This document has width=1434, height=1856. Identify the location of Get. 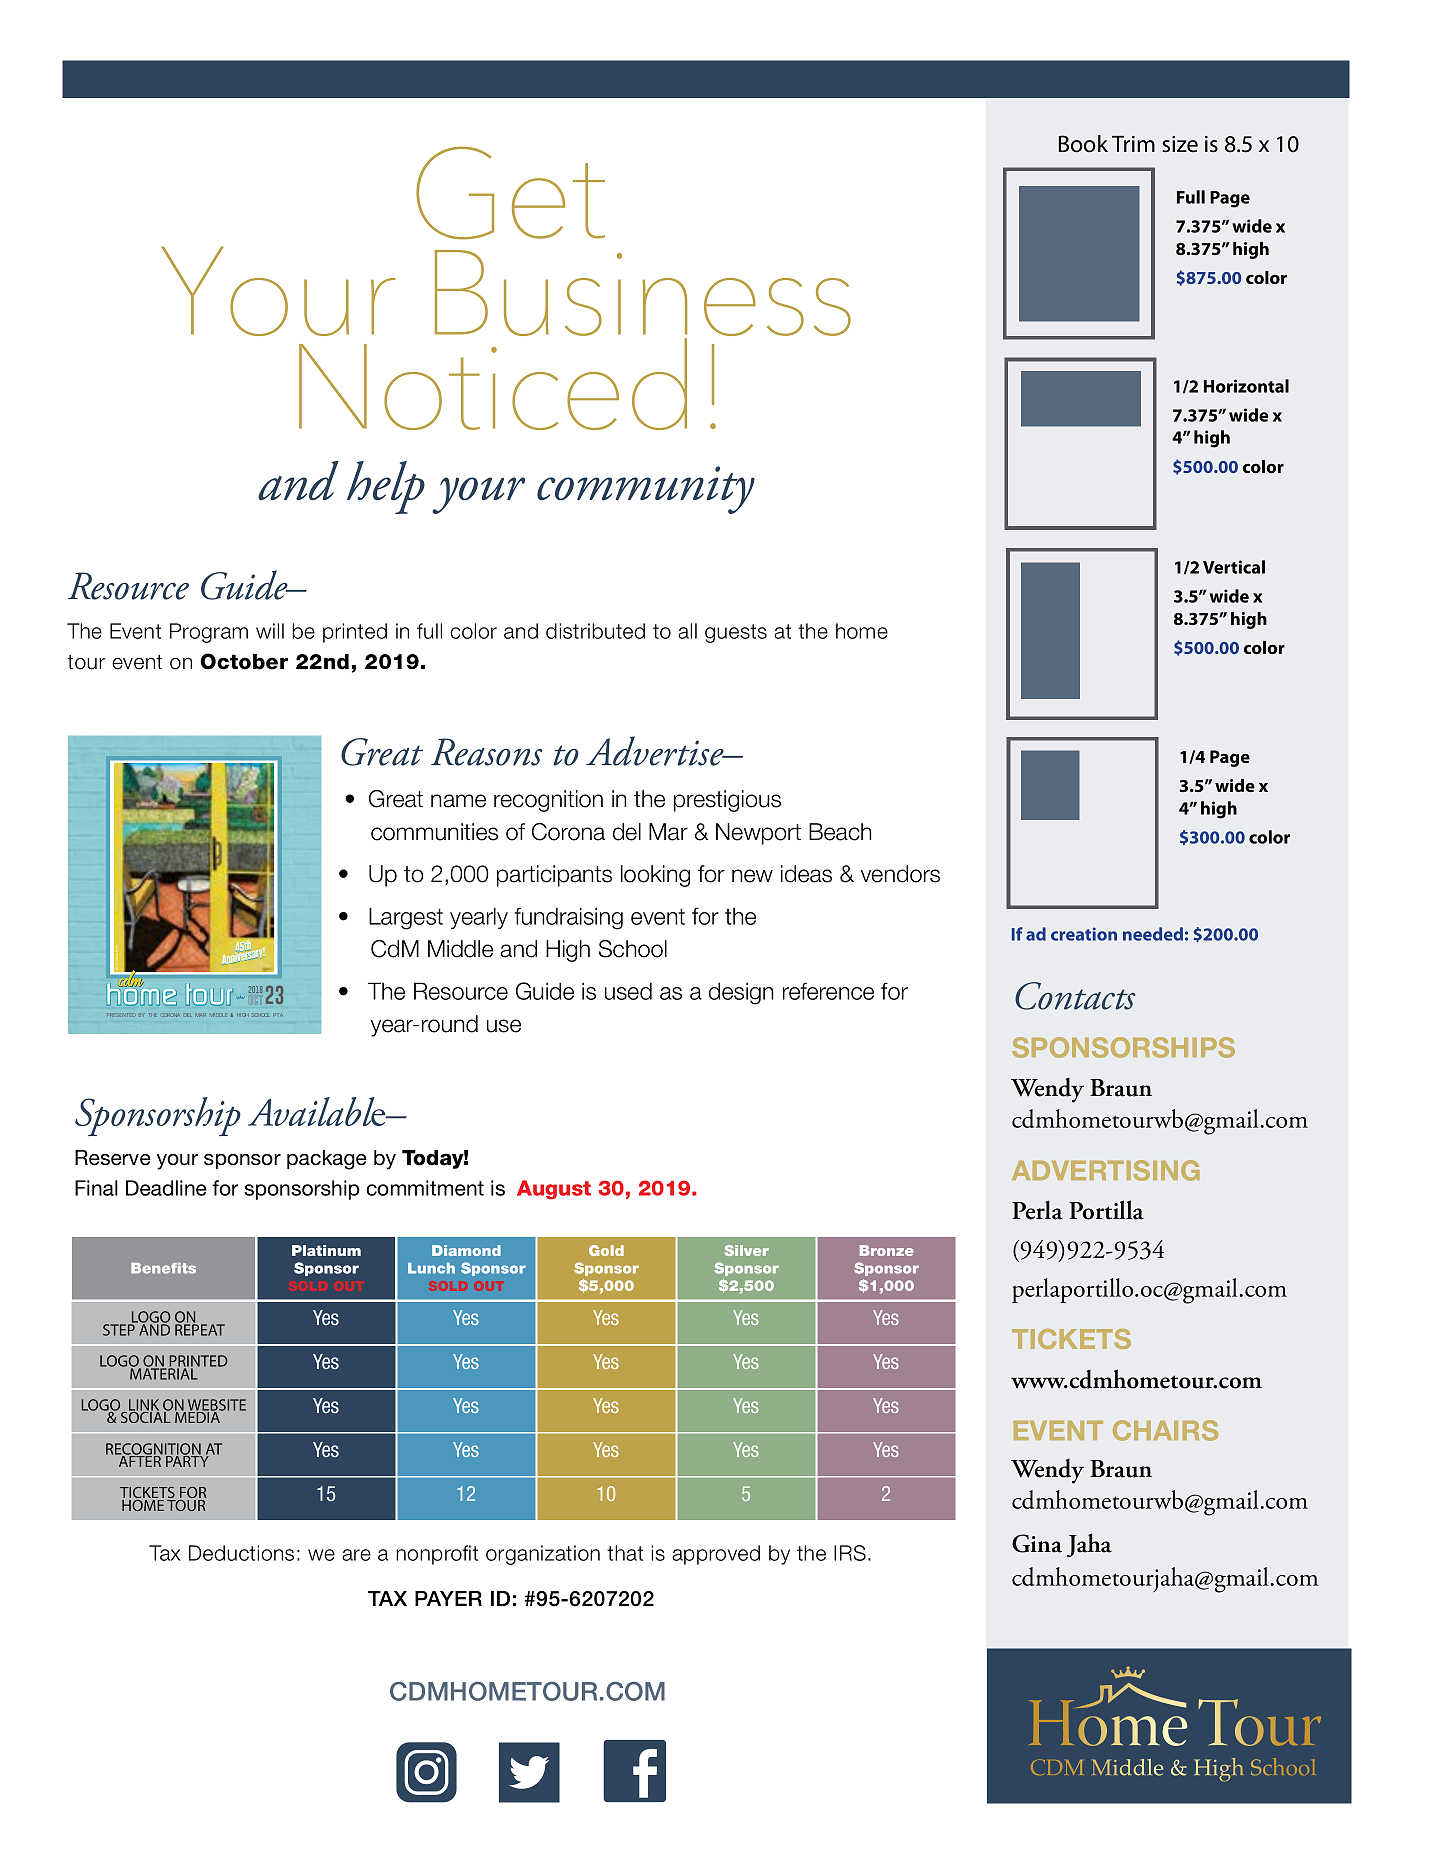
(510, 193).
